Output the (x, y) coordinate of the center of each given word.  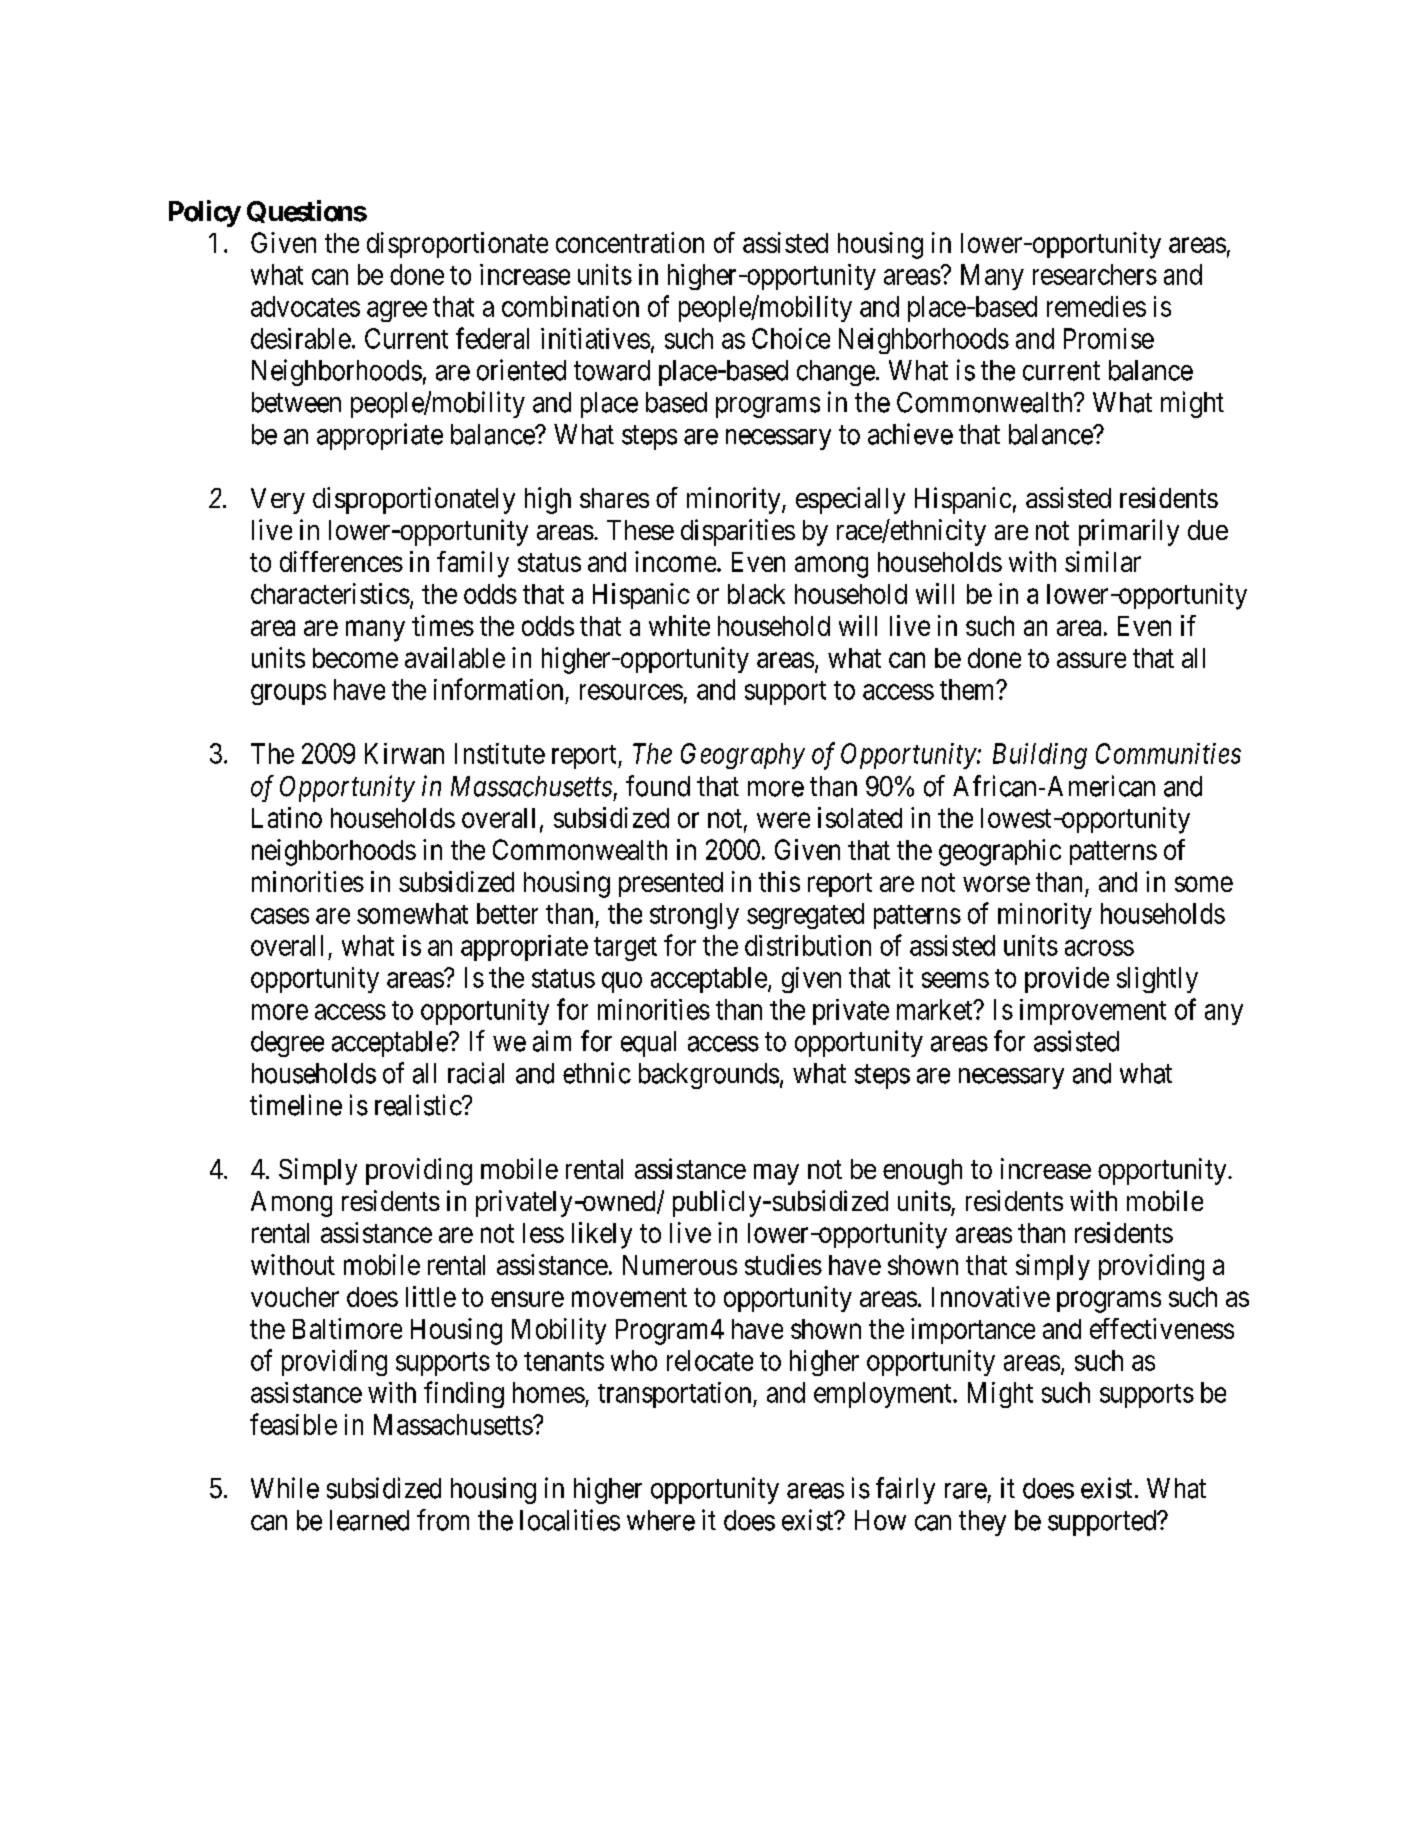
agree (397, 311)
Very (278, 501)
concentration (630, 242)
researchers (1095, 274)
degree (287, 1044)
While (285, 1488)
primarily (1129, 532)
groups (288, 694)
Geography (743, 756)
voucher (295, 1297)
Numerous (680, 1265)
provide (1067, 980)
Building (1040, 756)
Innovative (991, 1296)
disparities (738, 532)
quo (622, 982)
